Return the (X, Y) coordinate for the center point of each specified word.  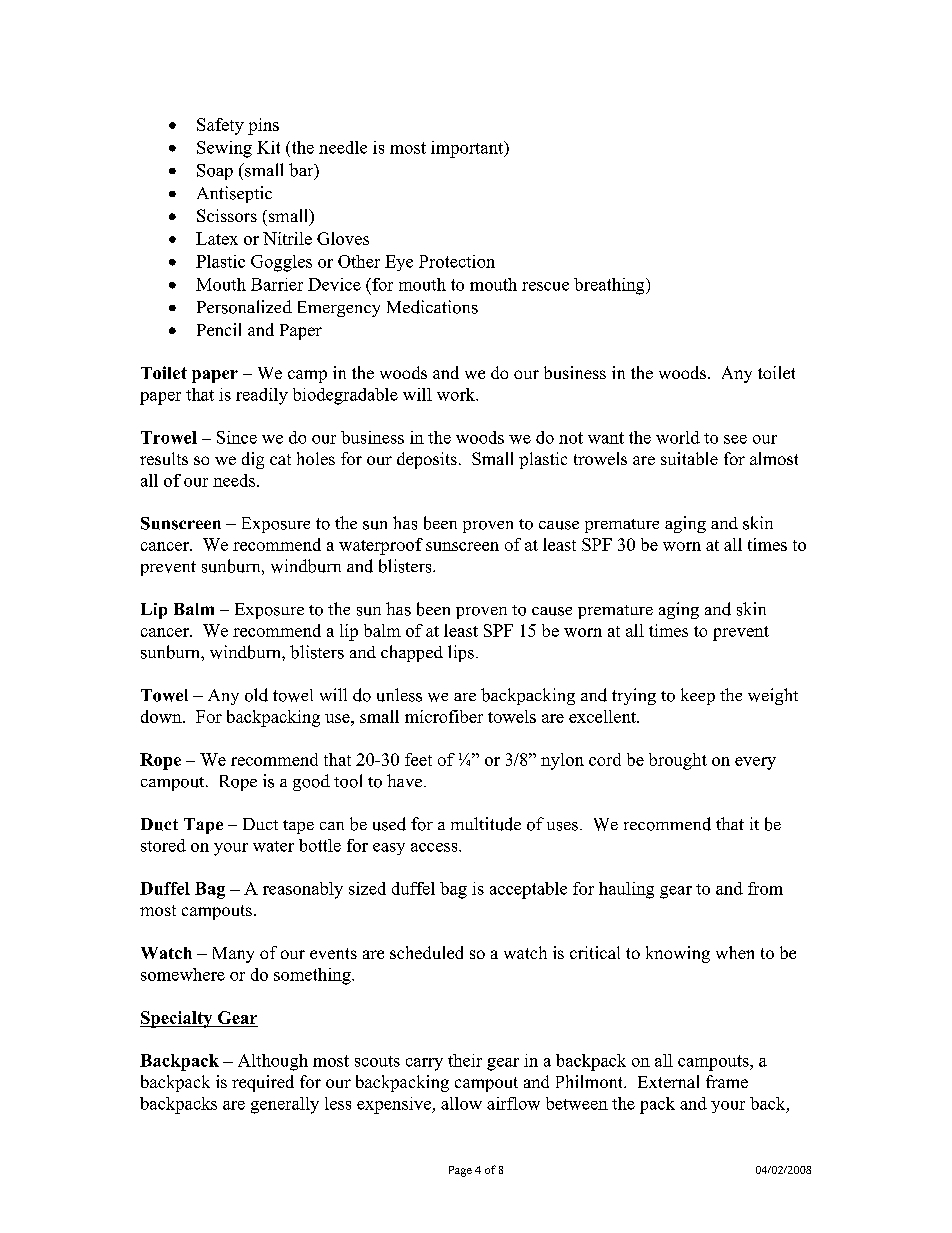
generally (285, 1105)
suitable (689, 458)
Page (460, 1171)
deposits (427, 460)
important (468, 149)
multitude (486, 824)
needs (234, 480)
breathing (610, 286)
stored (163, 845)
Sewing (224, 149)
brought (678, 761)
